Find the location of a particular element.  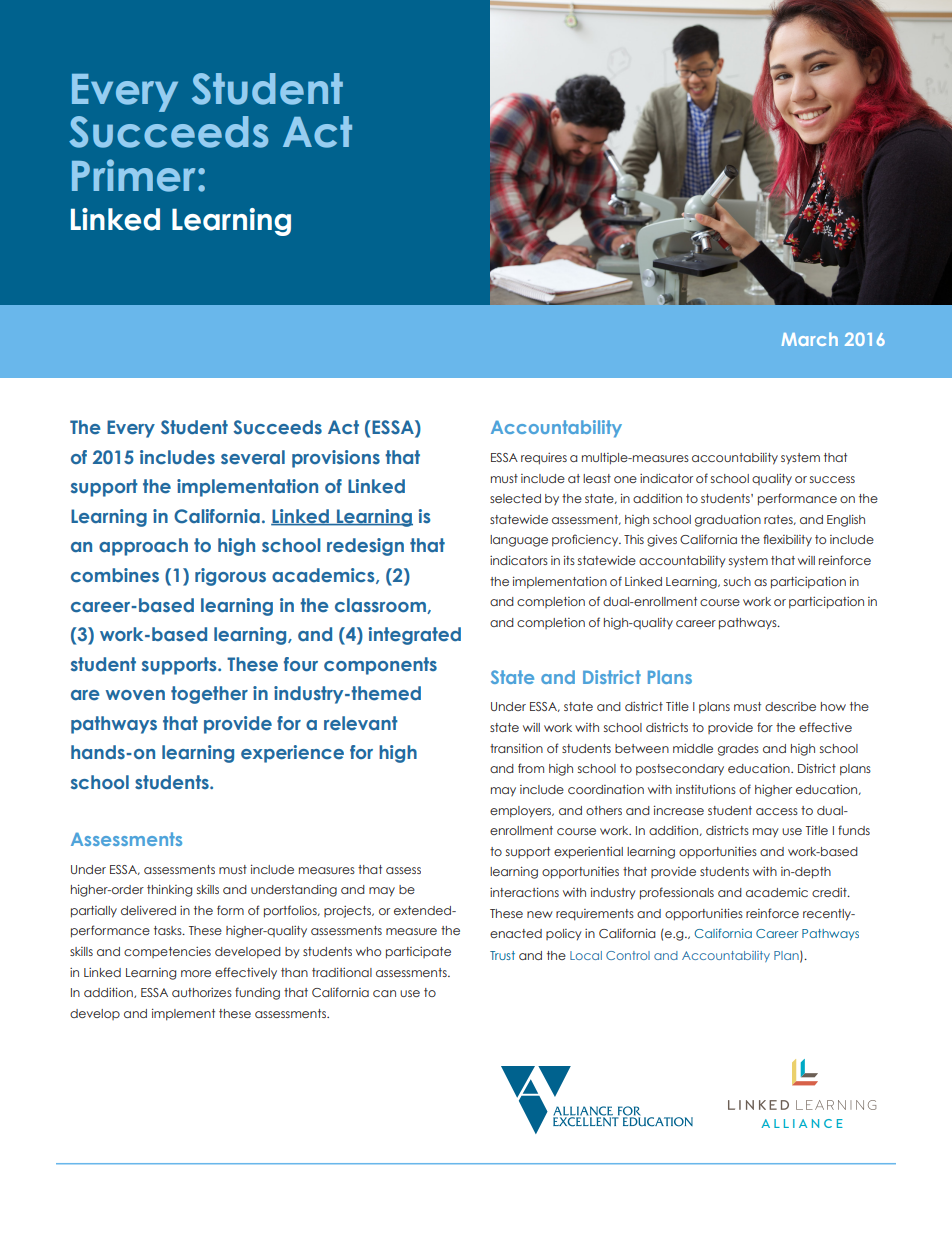

Primer is located at coordinates (133, 175).
